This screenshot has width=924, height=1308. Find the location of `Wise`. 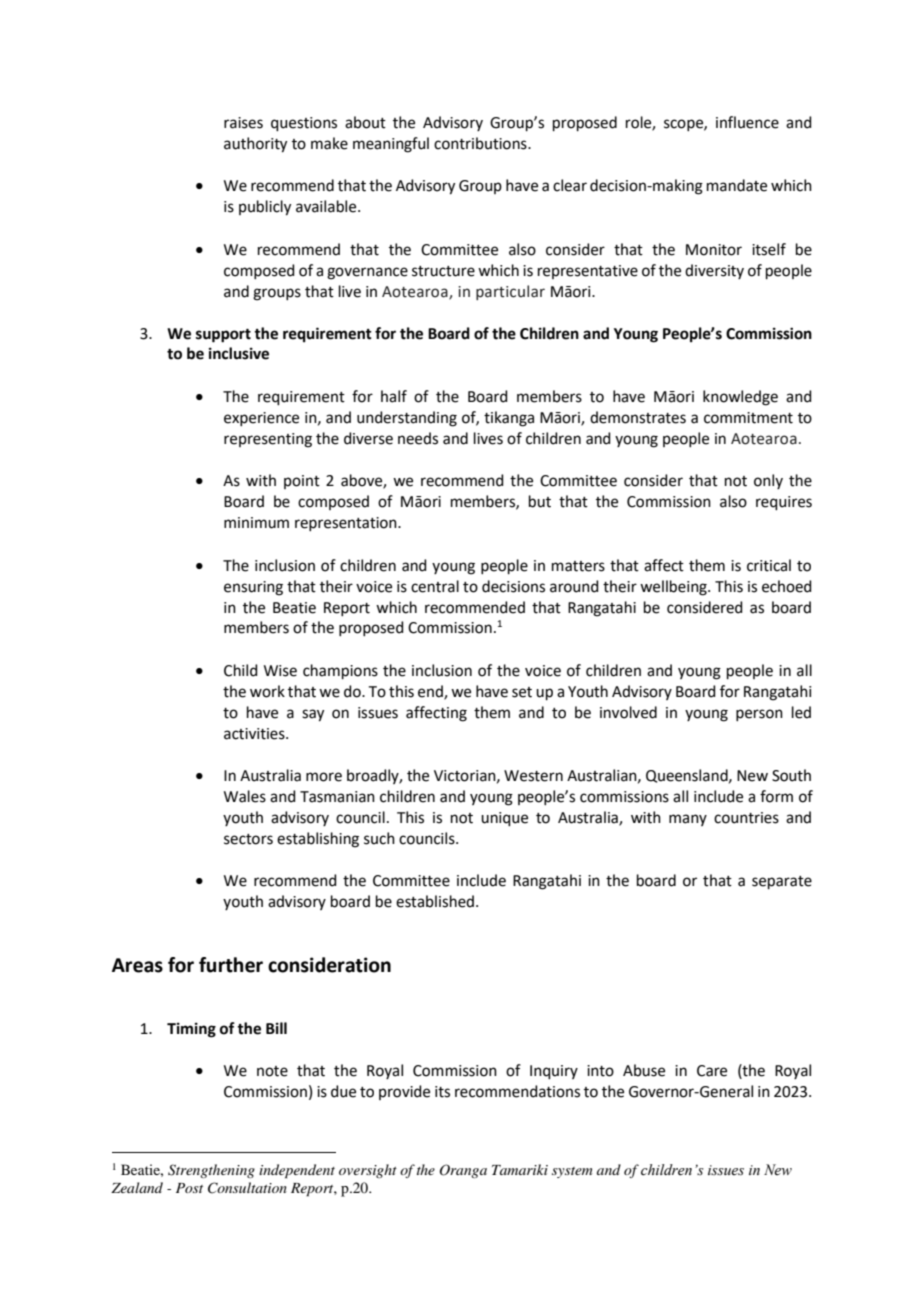

Wise is located at coordinates (280, 671).
